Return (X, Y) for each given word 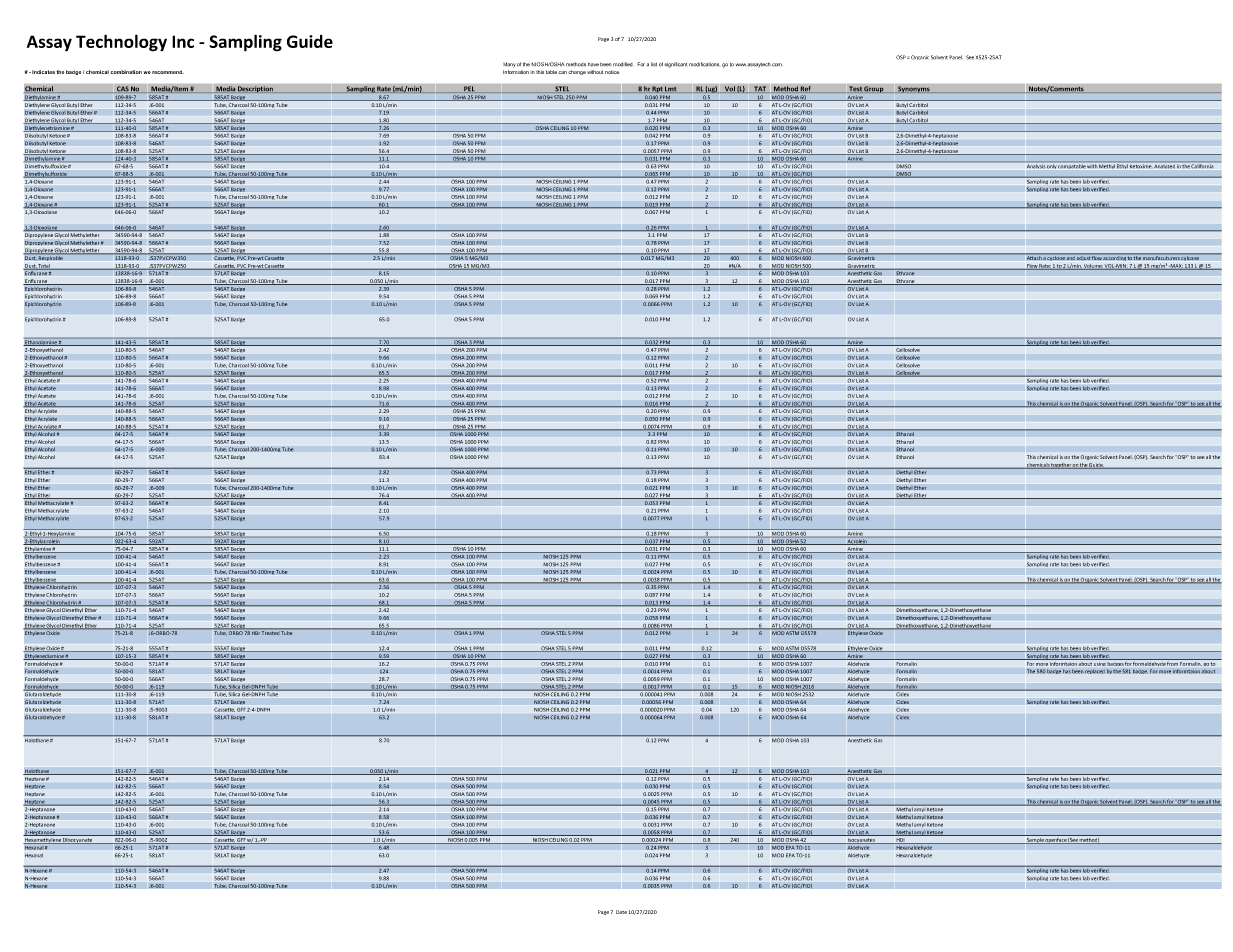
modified (623, 64)
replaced (1095, 671)
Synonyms (914, 89)
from (1173, 662)
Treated (270, 632)
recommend (168, 72)
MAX (1176, 267)
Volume (1093, 267)
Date (621, 912)
